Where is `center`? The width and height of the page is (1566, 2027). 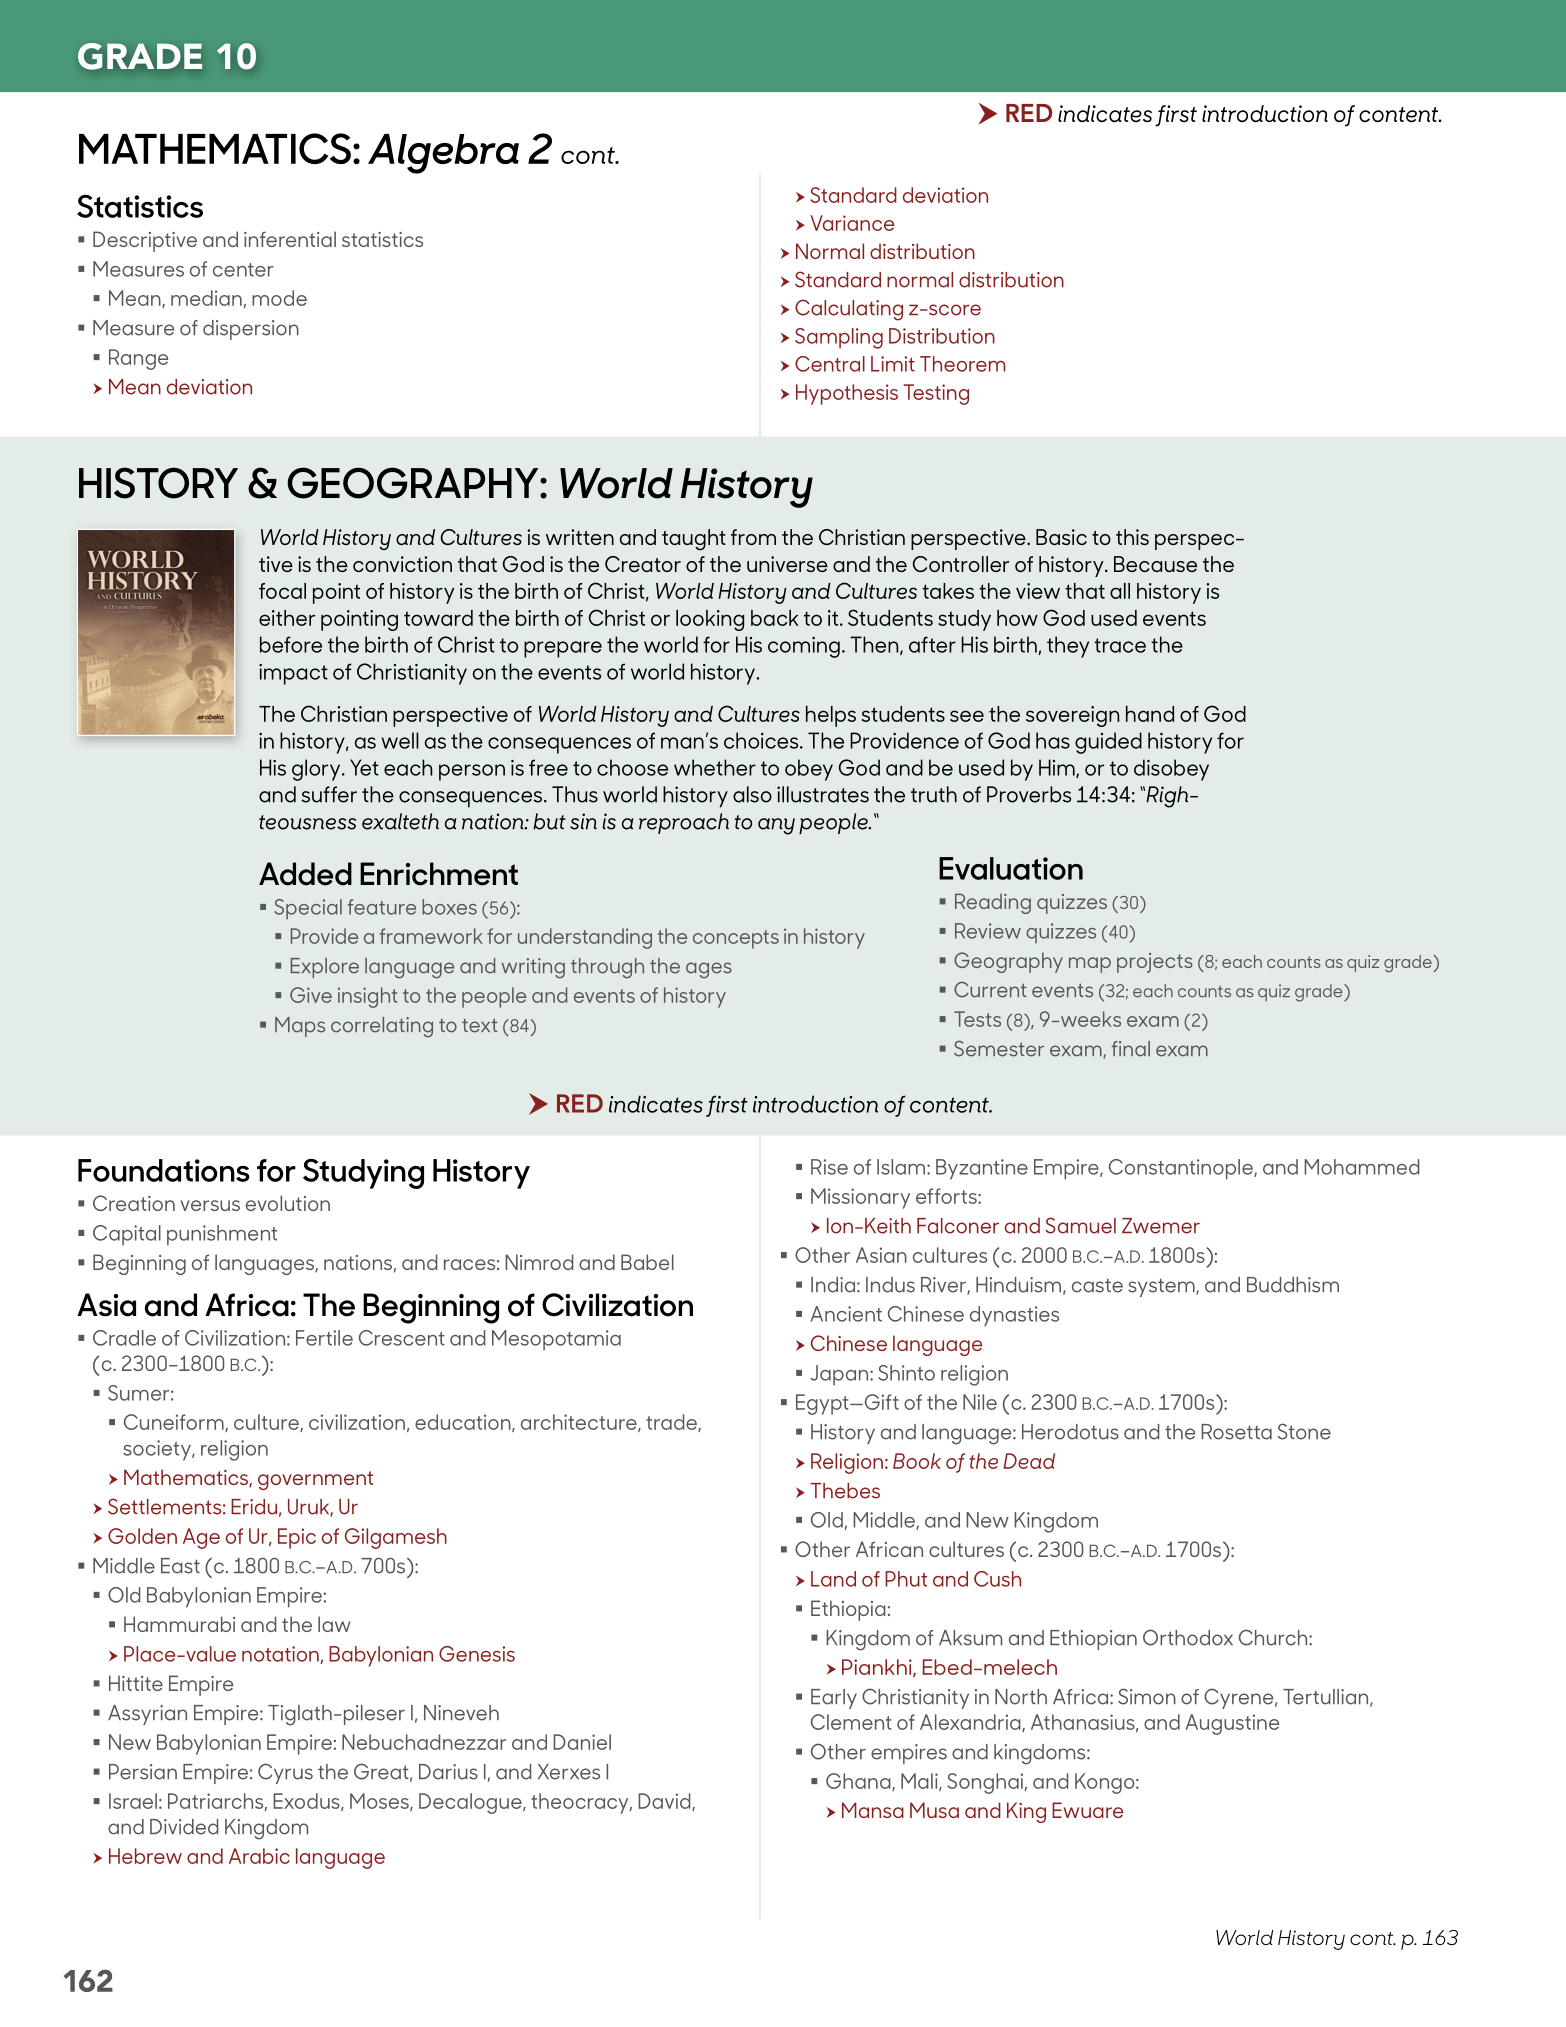
center is located at coordinates (243, 270).
